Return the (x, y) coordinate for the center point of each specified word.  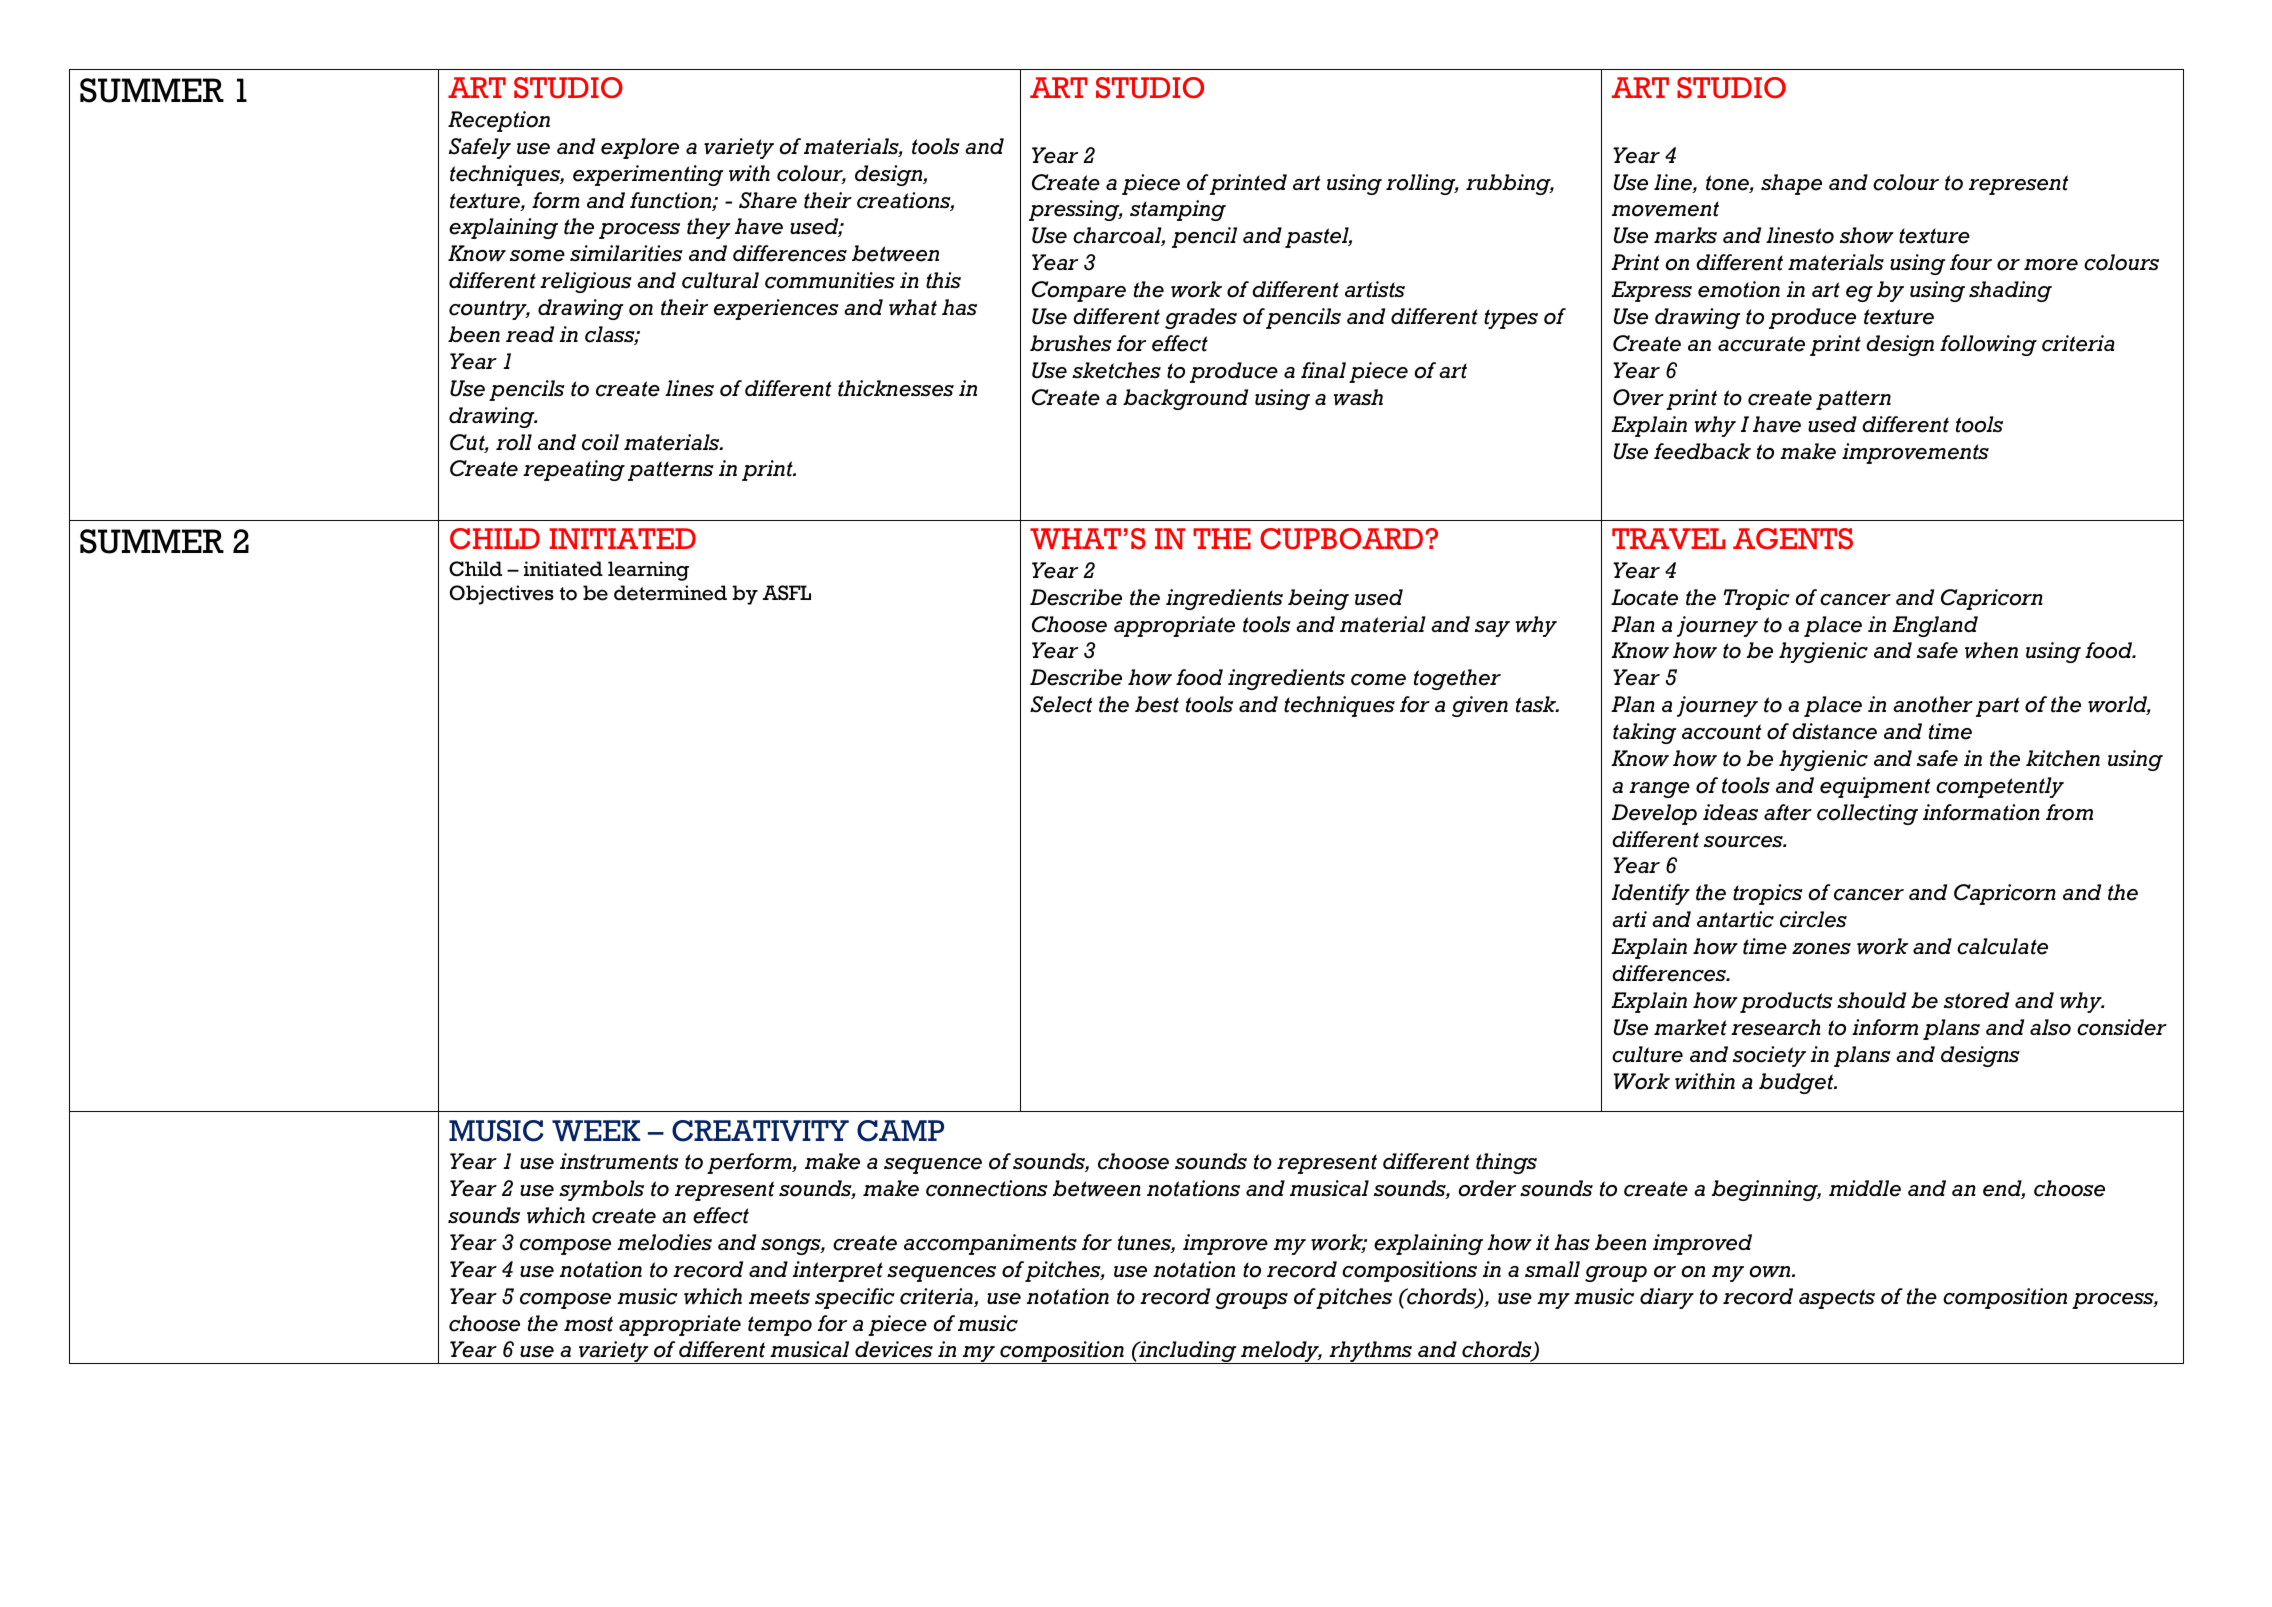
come (1378, 680)
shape (1791, 184)
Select (1061, 704)
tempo (780, 1326)
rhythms (1371, 1352)
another (1933, 704)
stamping (1178, 210)
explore (640, 148)
